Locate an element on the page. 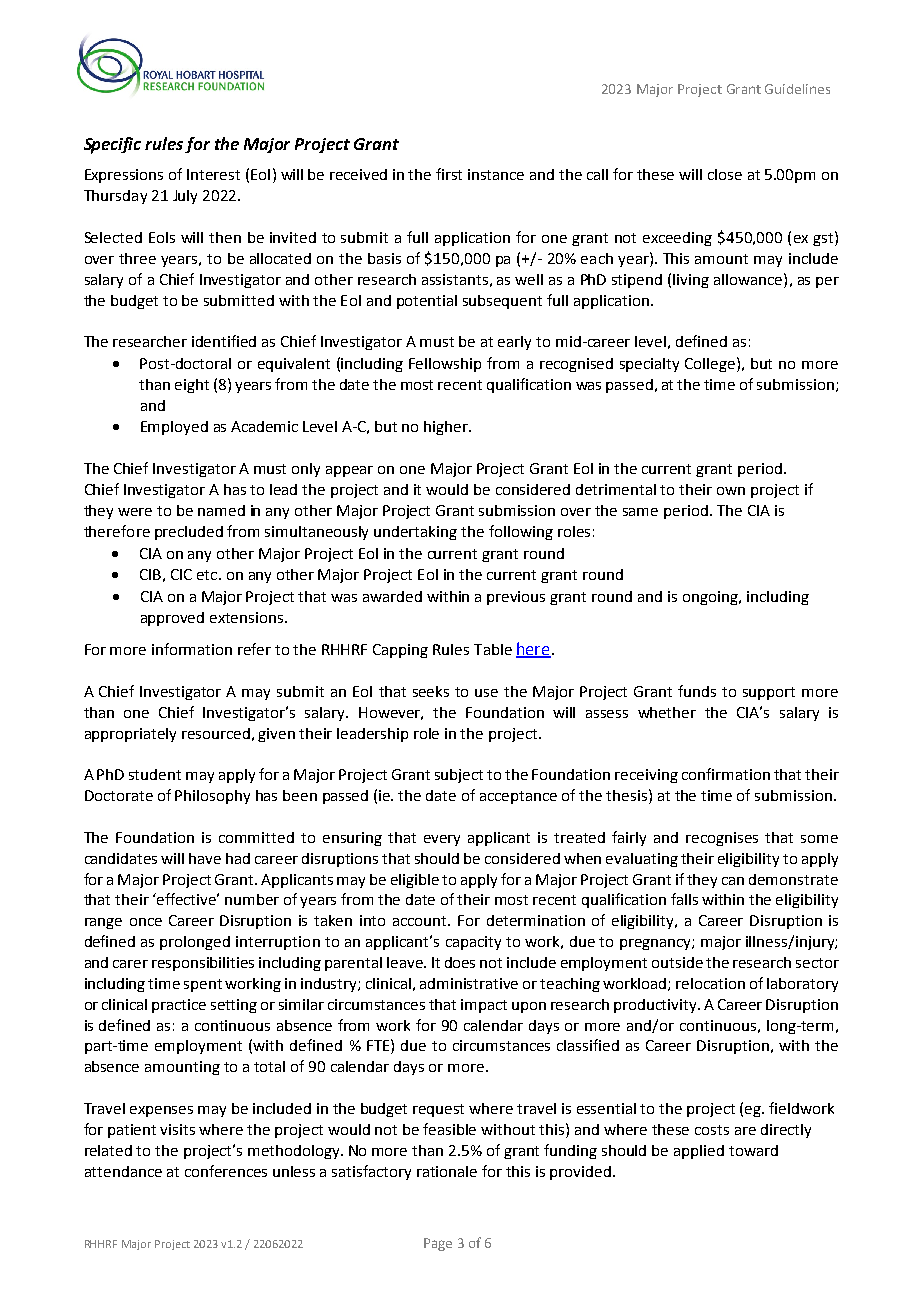  Interest is located at coordinates (213, 174).
